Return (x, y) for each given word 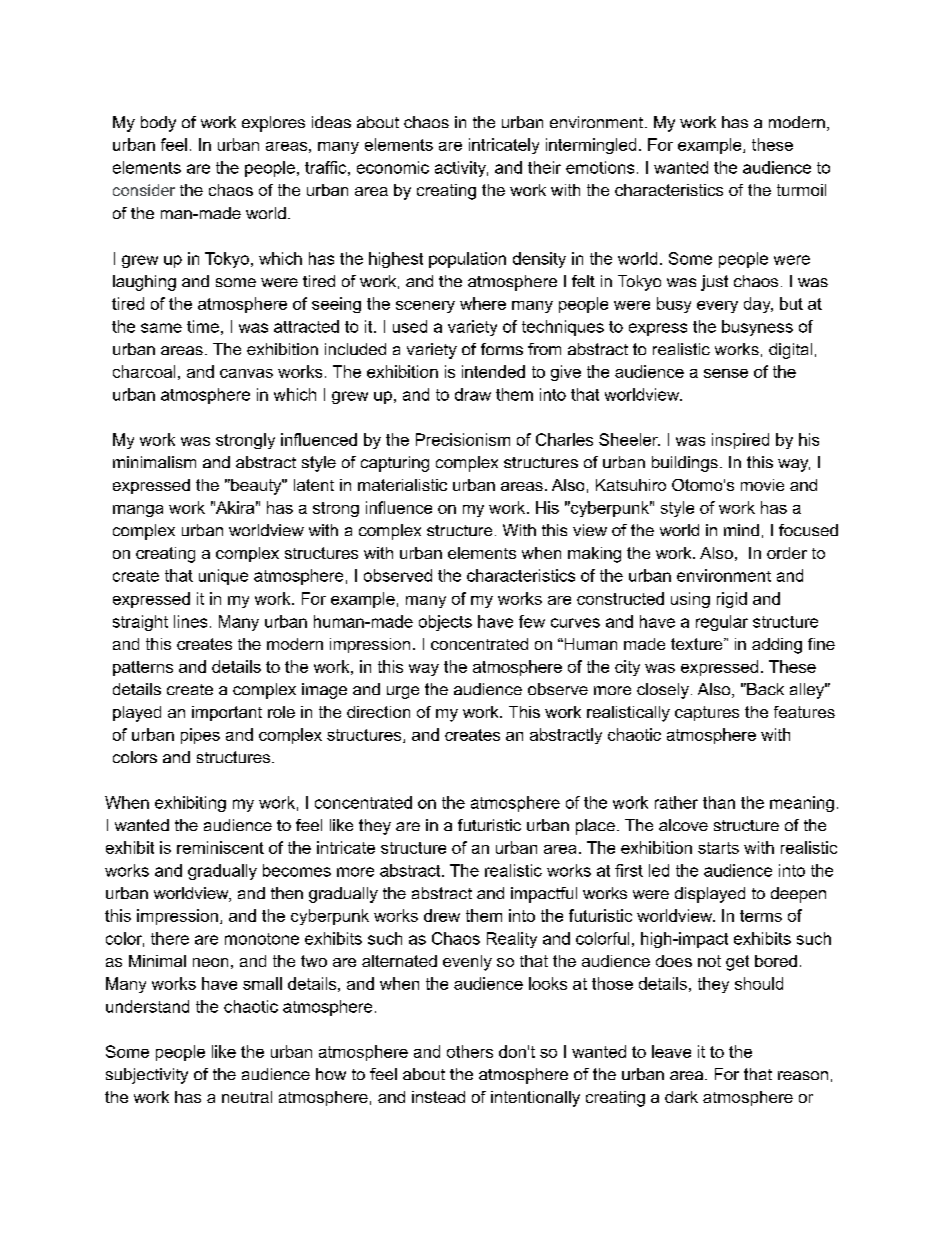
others (470, 1051)
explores (273, 124)
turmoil (801, 190)
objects (445, 623)
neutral (247, 1097)
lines (190, 621)
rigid (732, 600)
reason (803, 1075)
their (544, 167)
